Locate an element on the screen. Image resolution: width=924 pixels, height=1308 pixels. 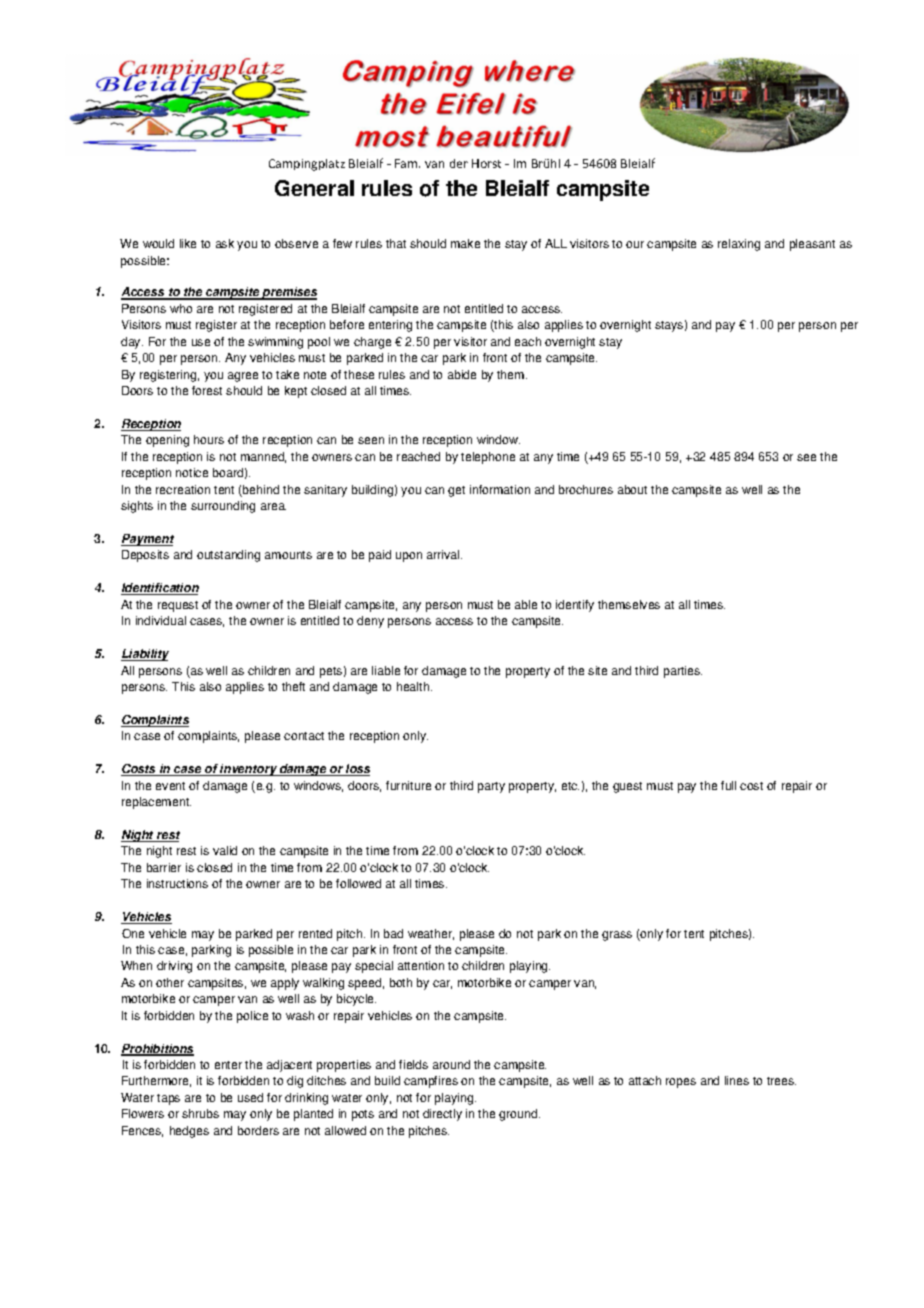
full is located at coordinates (728, 785).
